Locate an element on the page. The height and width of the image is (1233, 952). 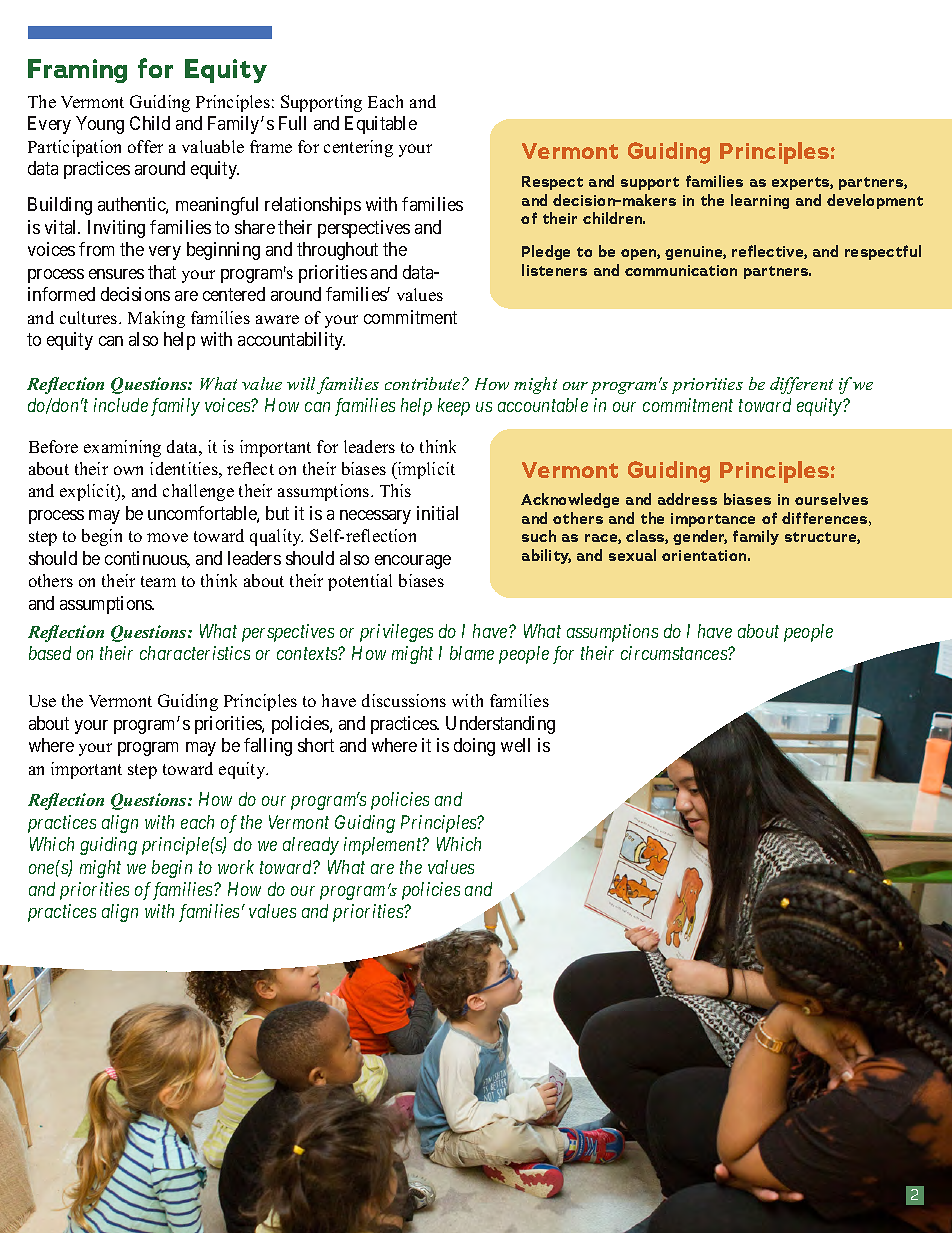
work is located at coordinates (236, 867).
